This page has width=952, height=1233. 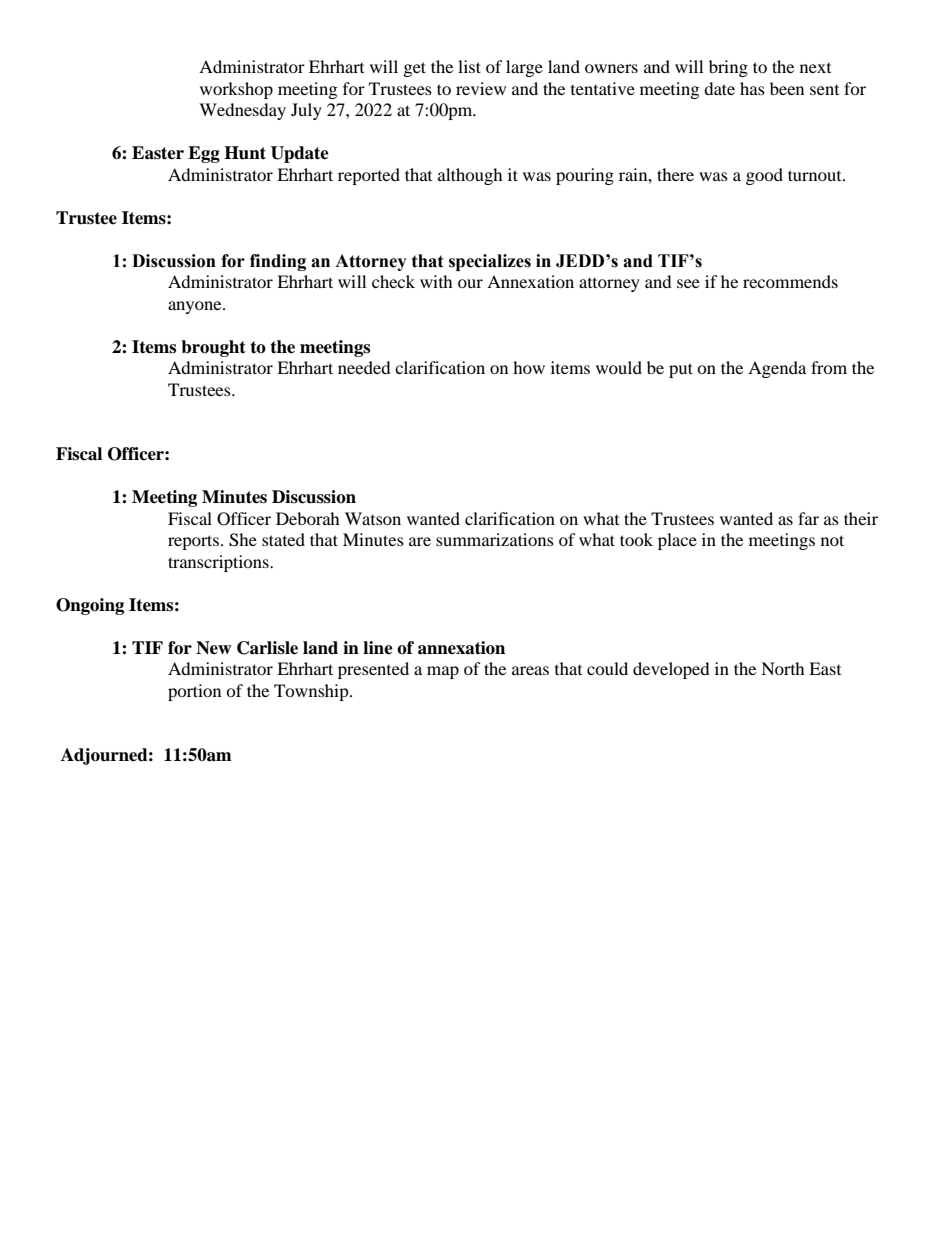 I want to click on finding, so click(x=278, y=262).
